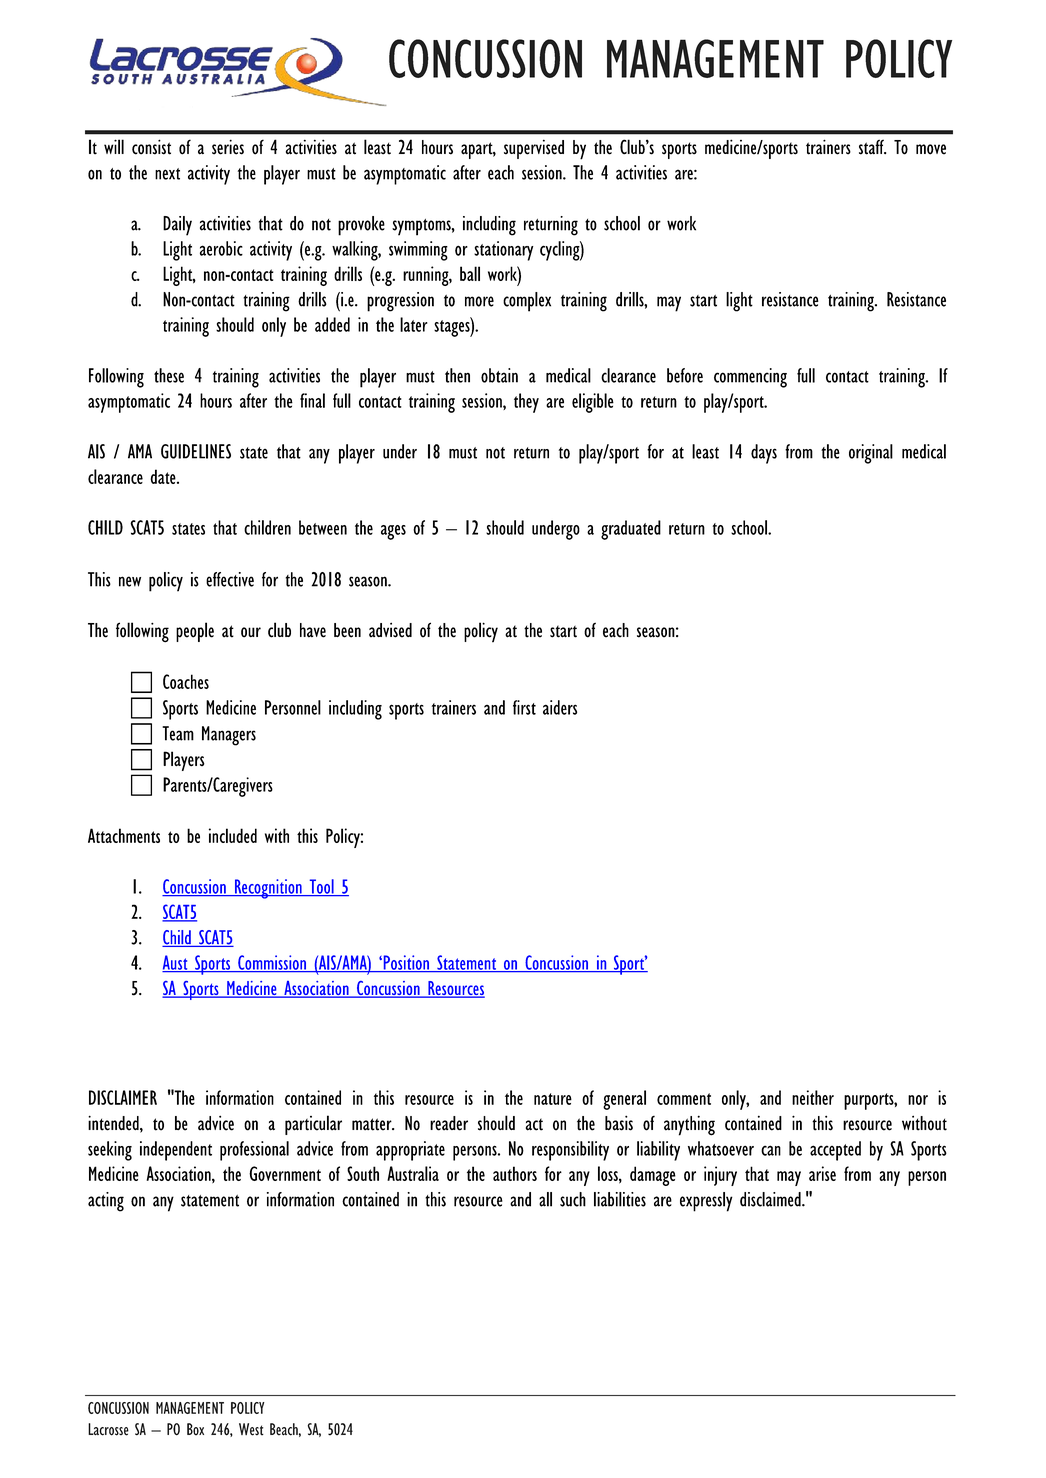 This screenshot has width=1046, height=1478. Describe the element at coordinates (524, 707) in the screenshot. I see `first` at that location.
